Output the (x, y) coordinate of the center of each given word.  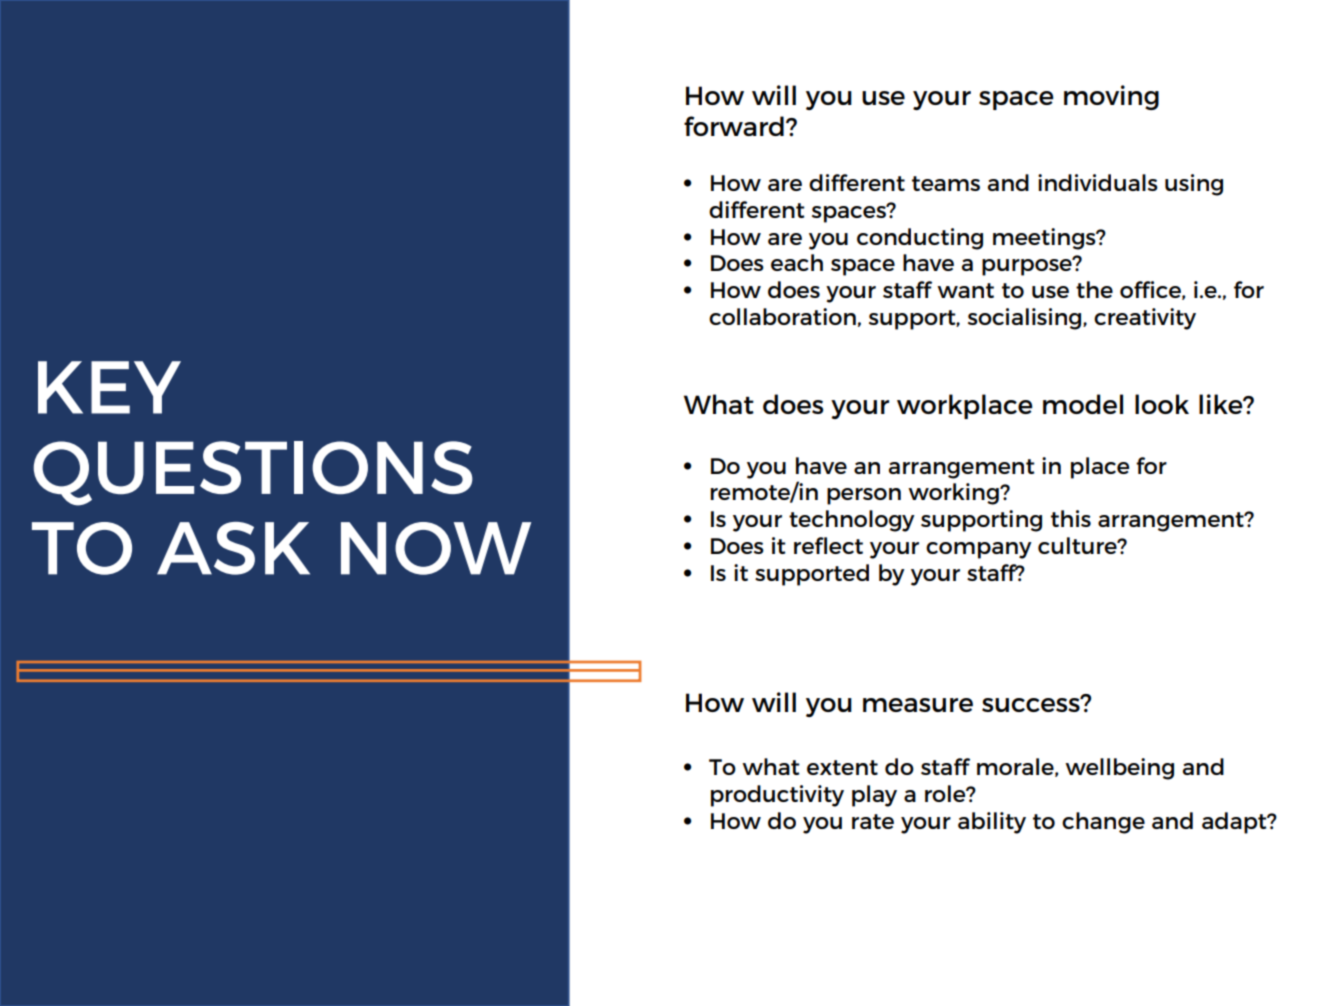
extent (842, 767)
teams (946, 183)
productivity (777, 796)
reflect (828, 545)
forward (734, 126)
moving (1111, 97)
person (864, 496)
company (979, 550)
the (1094, 289)
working (954, 494)
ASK (233, 548)
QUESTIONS (253, 473)
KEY (109, 387)
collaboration (782, 316)
